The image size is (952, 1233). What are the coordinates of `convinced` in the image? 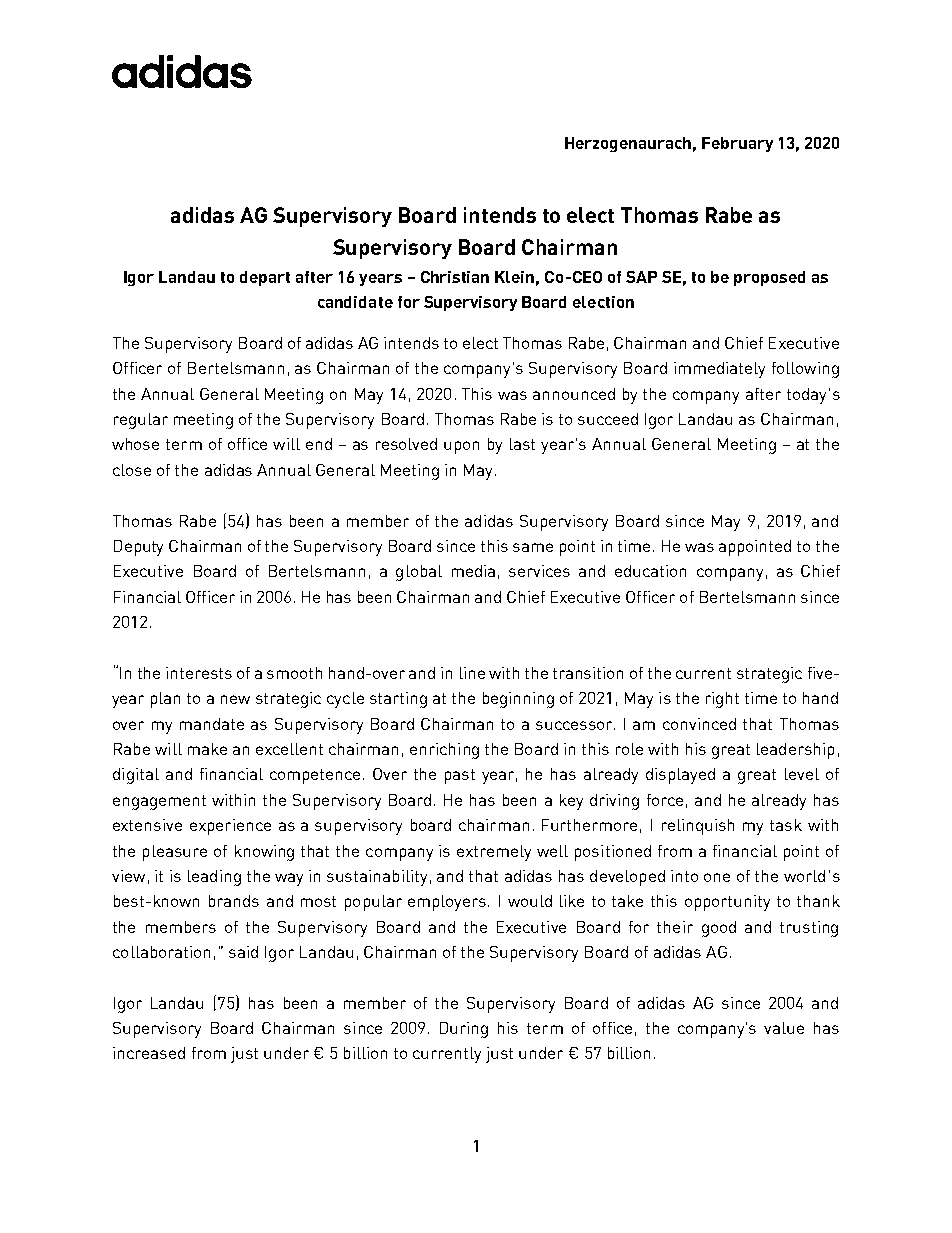 It's located at (699, 724).
